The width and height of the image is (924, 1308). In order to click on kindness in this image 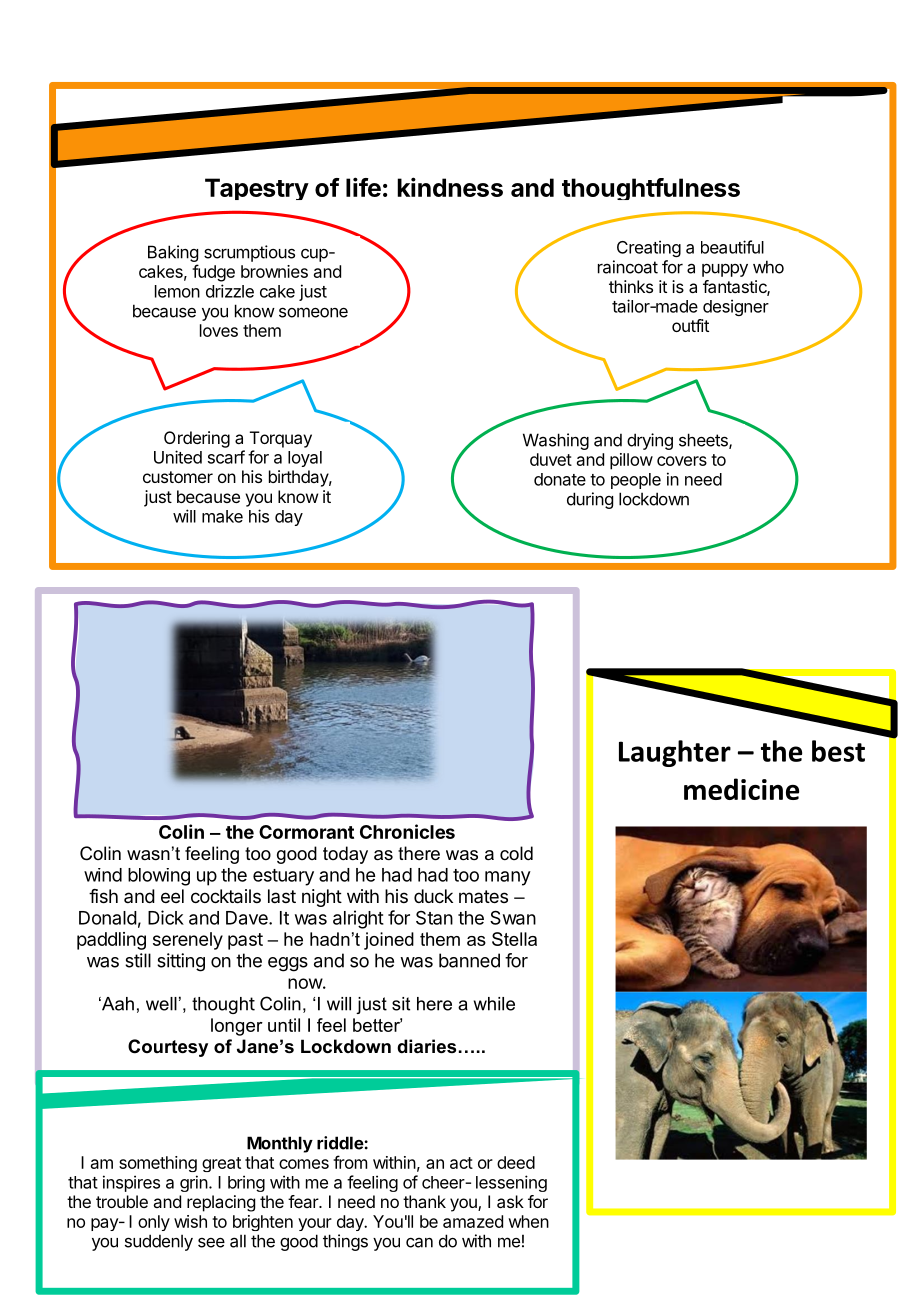, I will do `click(450, 187)`.
